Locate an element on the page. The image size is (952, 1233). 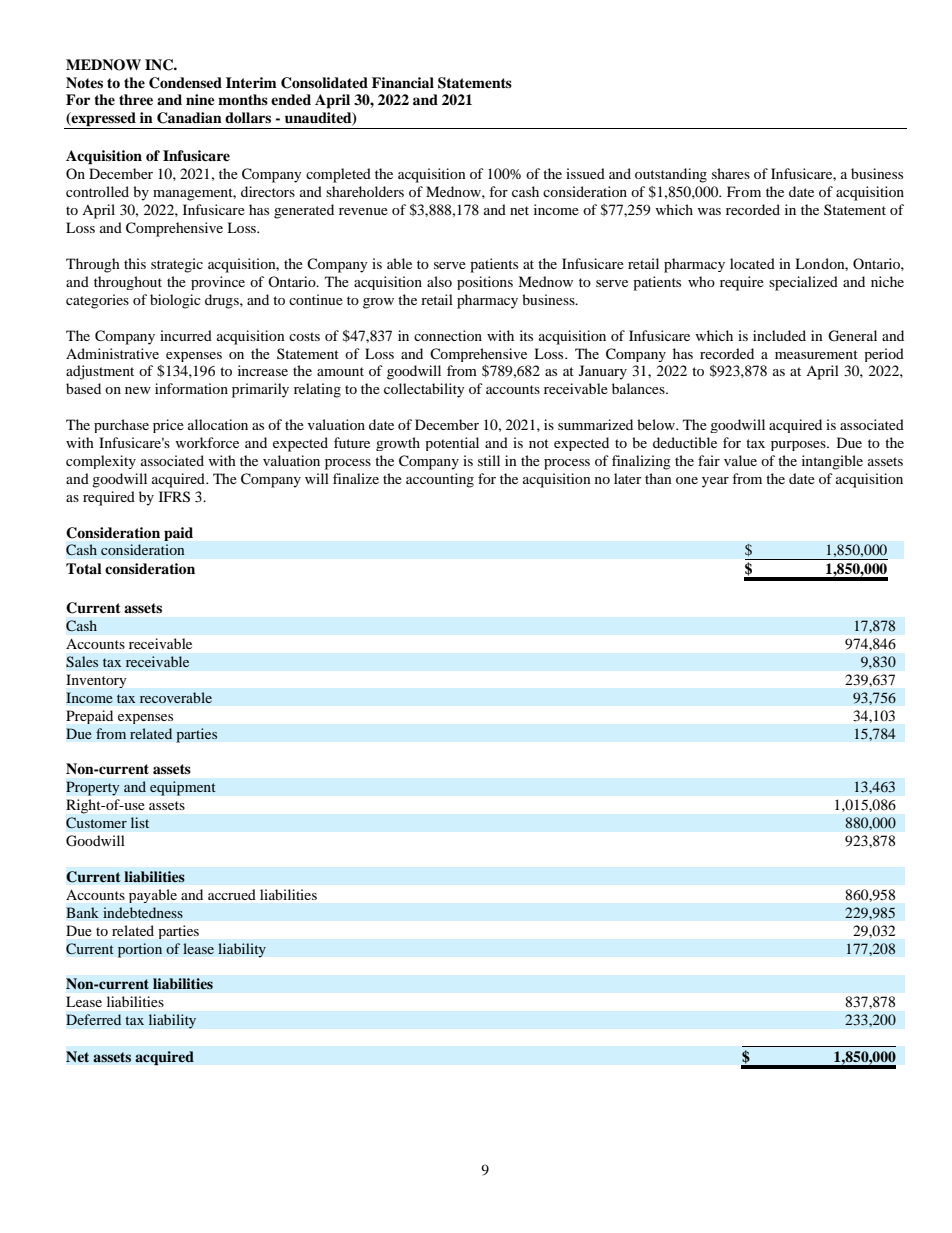
Canadian is located at coordinates (189, 118).
